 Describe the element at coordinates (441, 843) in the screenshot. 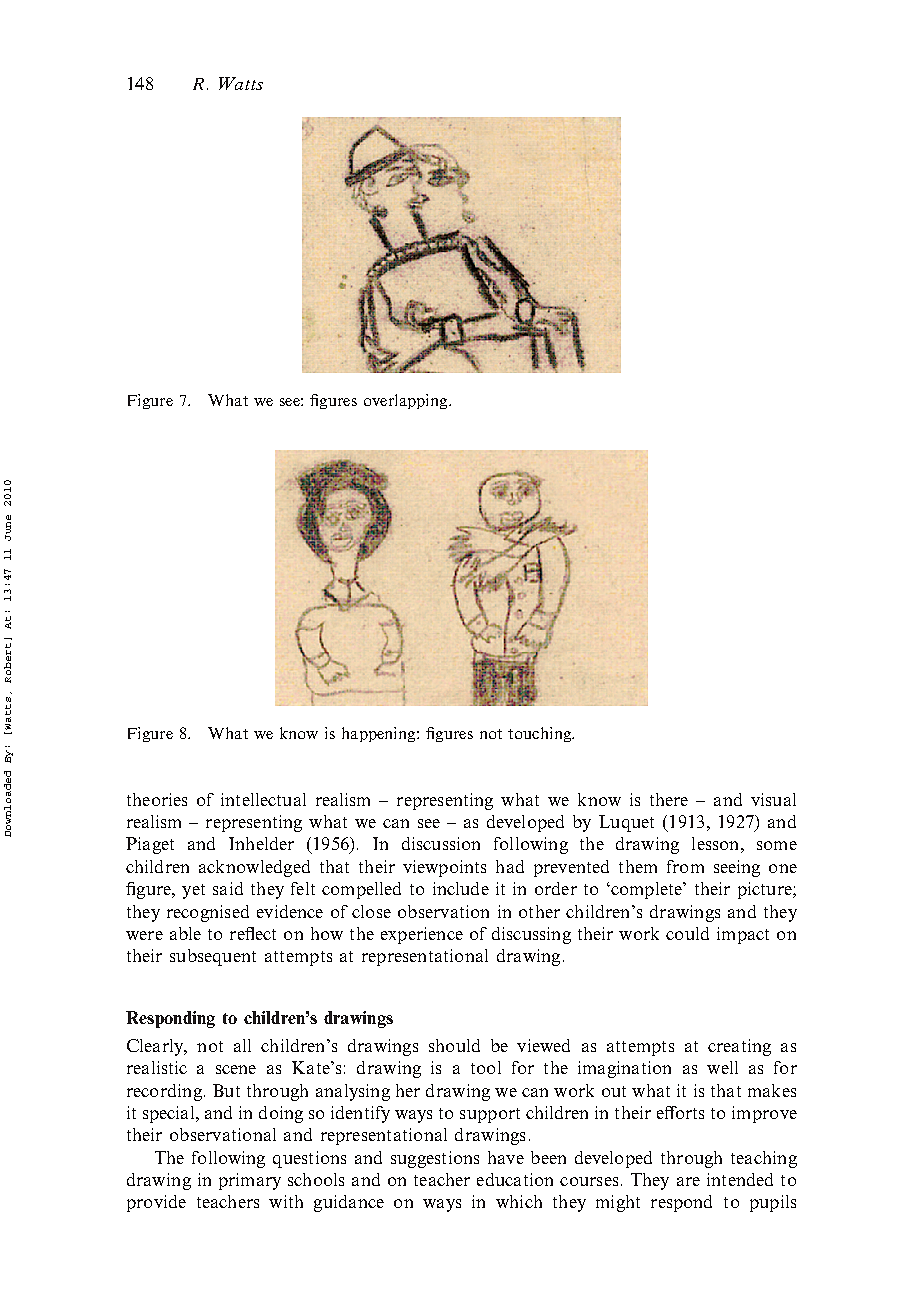

I see `discussion` at that location.
